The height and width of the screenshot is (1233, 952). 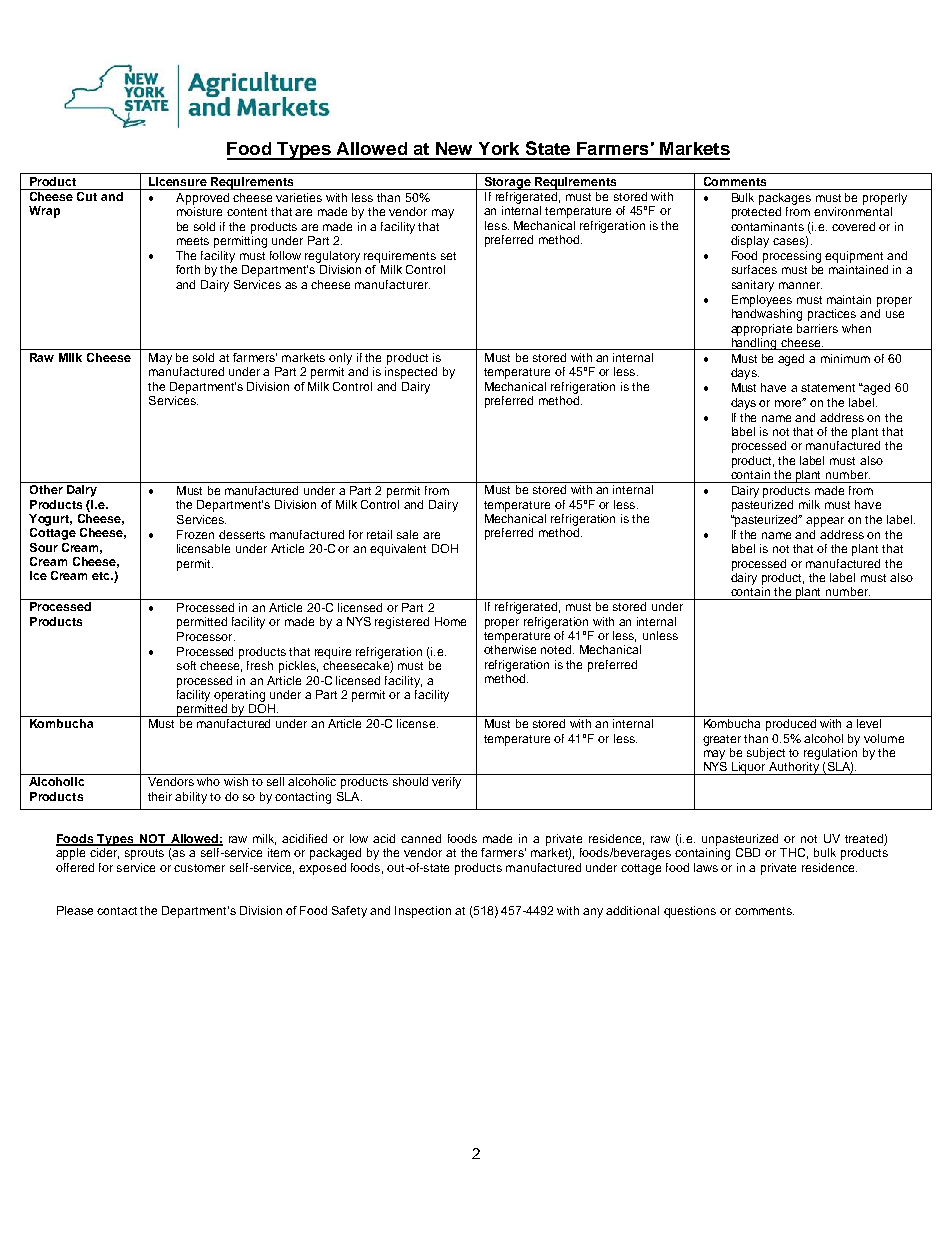 I want to click on CBD, so click(x=748, y=852).
